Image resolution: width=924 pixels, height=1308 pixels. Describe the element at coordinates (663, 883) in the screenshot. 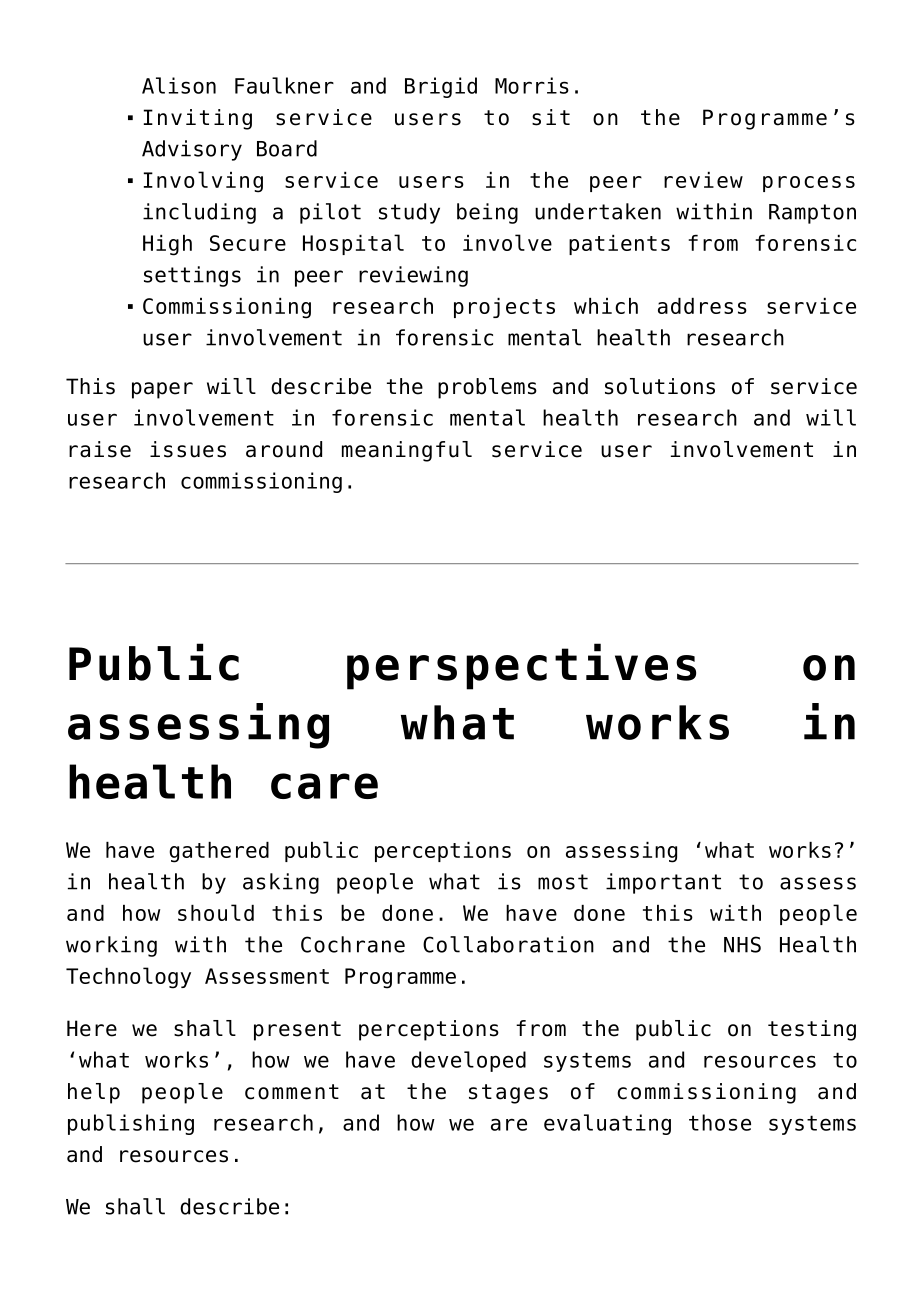

I see `important` at that location.
